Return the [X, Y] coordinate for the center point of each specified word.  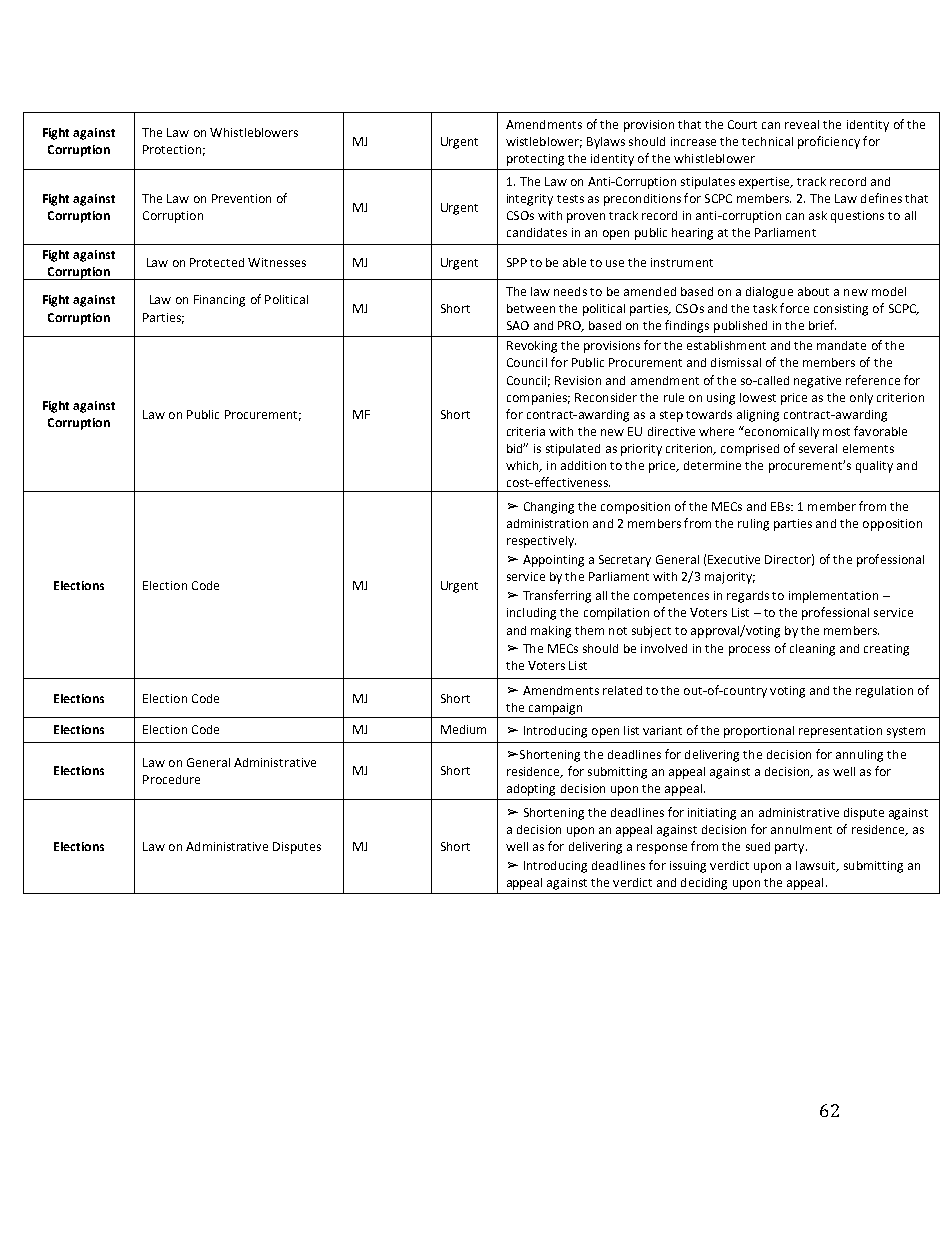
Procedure [171, 779]
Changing [549, 508]
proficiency [829, 142]
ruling [753, 525]
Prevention [241, 198]
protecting [535, 160]
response [662, 849]
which [523, 466]
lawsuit [817, 866]
